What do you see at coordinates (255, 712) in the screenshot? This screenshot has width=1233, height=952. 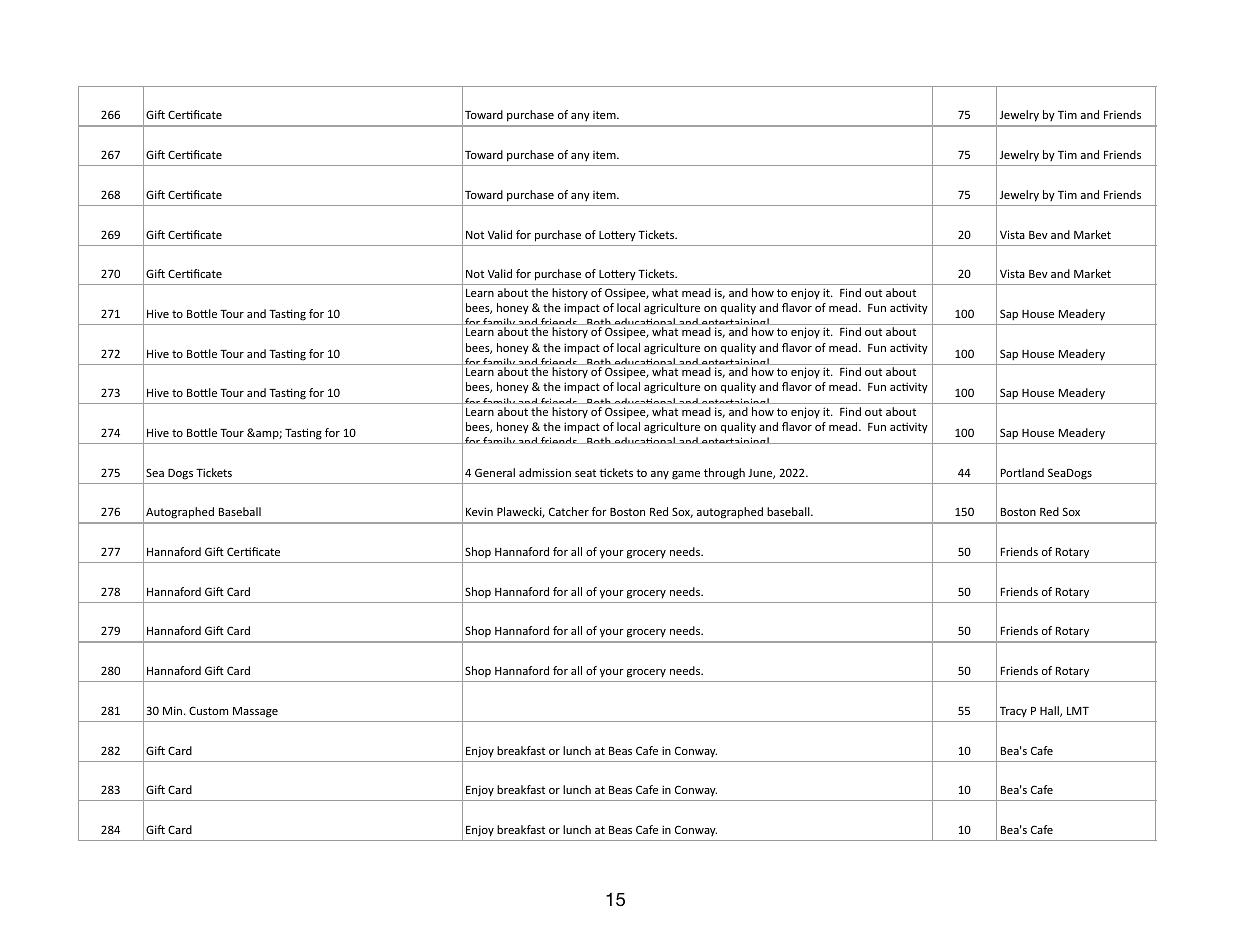 I see `Massage` at bounding box center [255, 712].
